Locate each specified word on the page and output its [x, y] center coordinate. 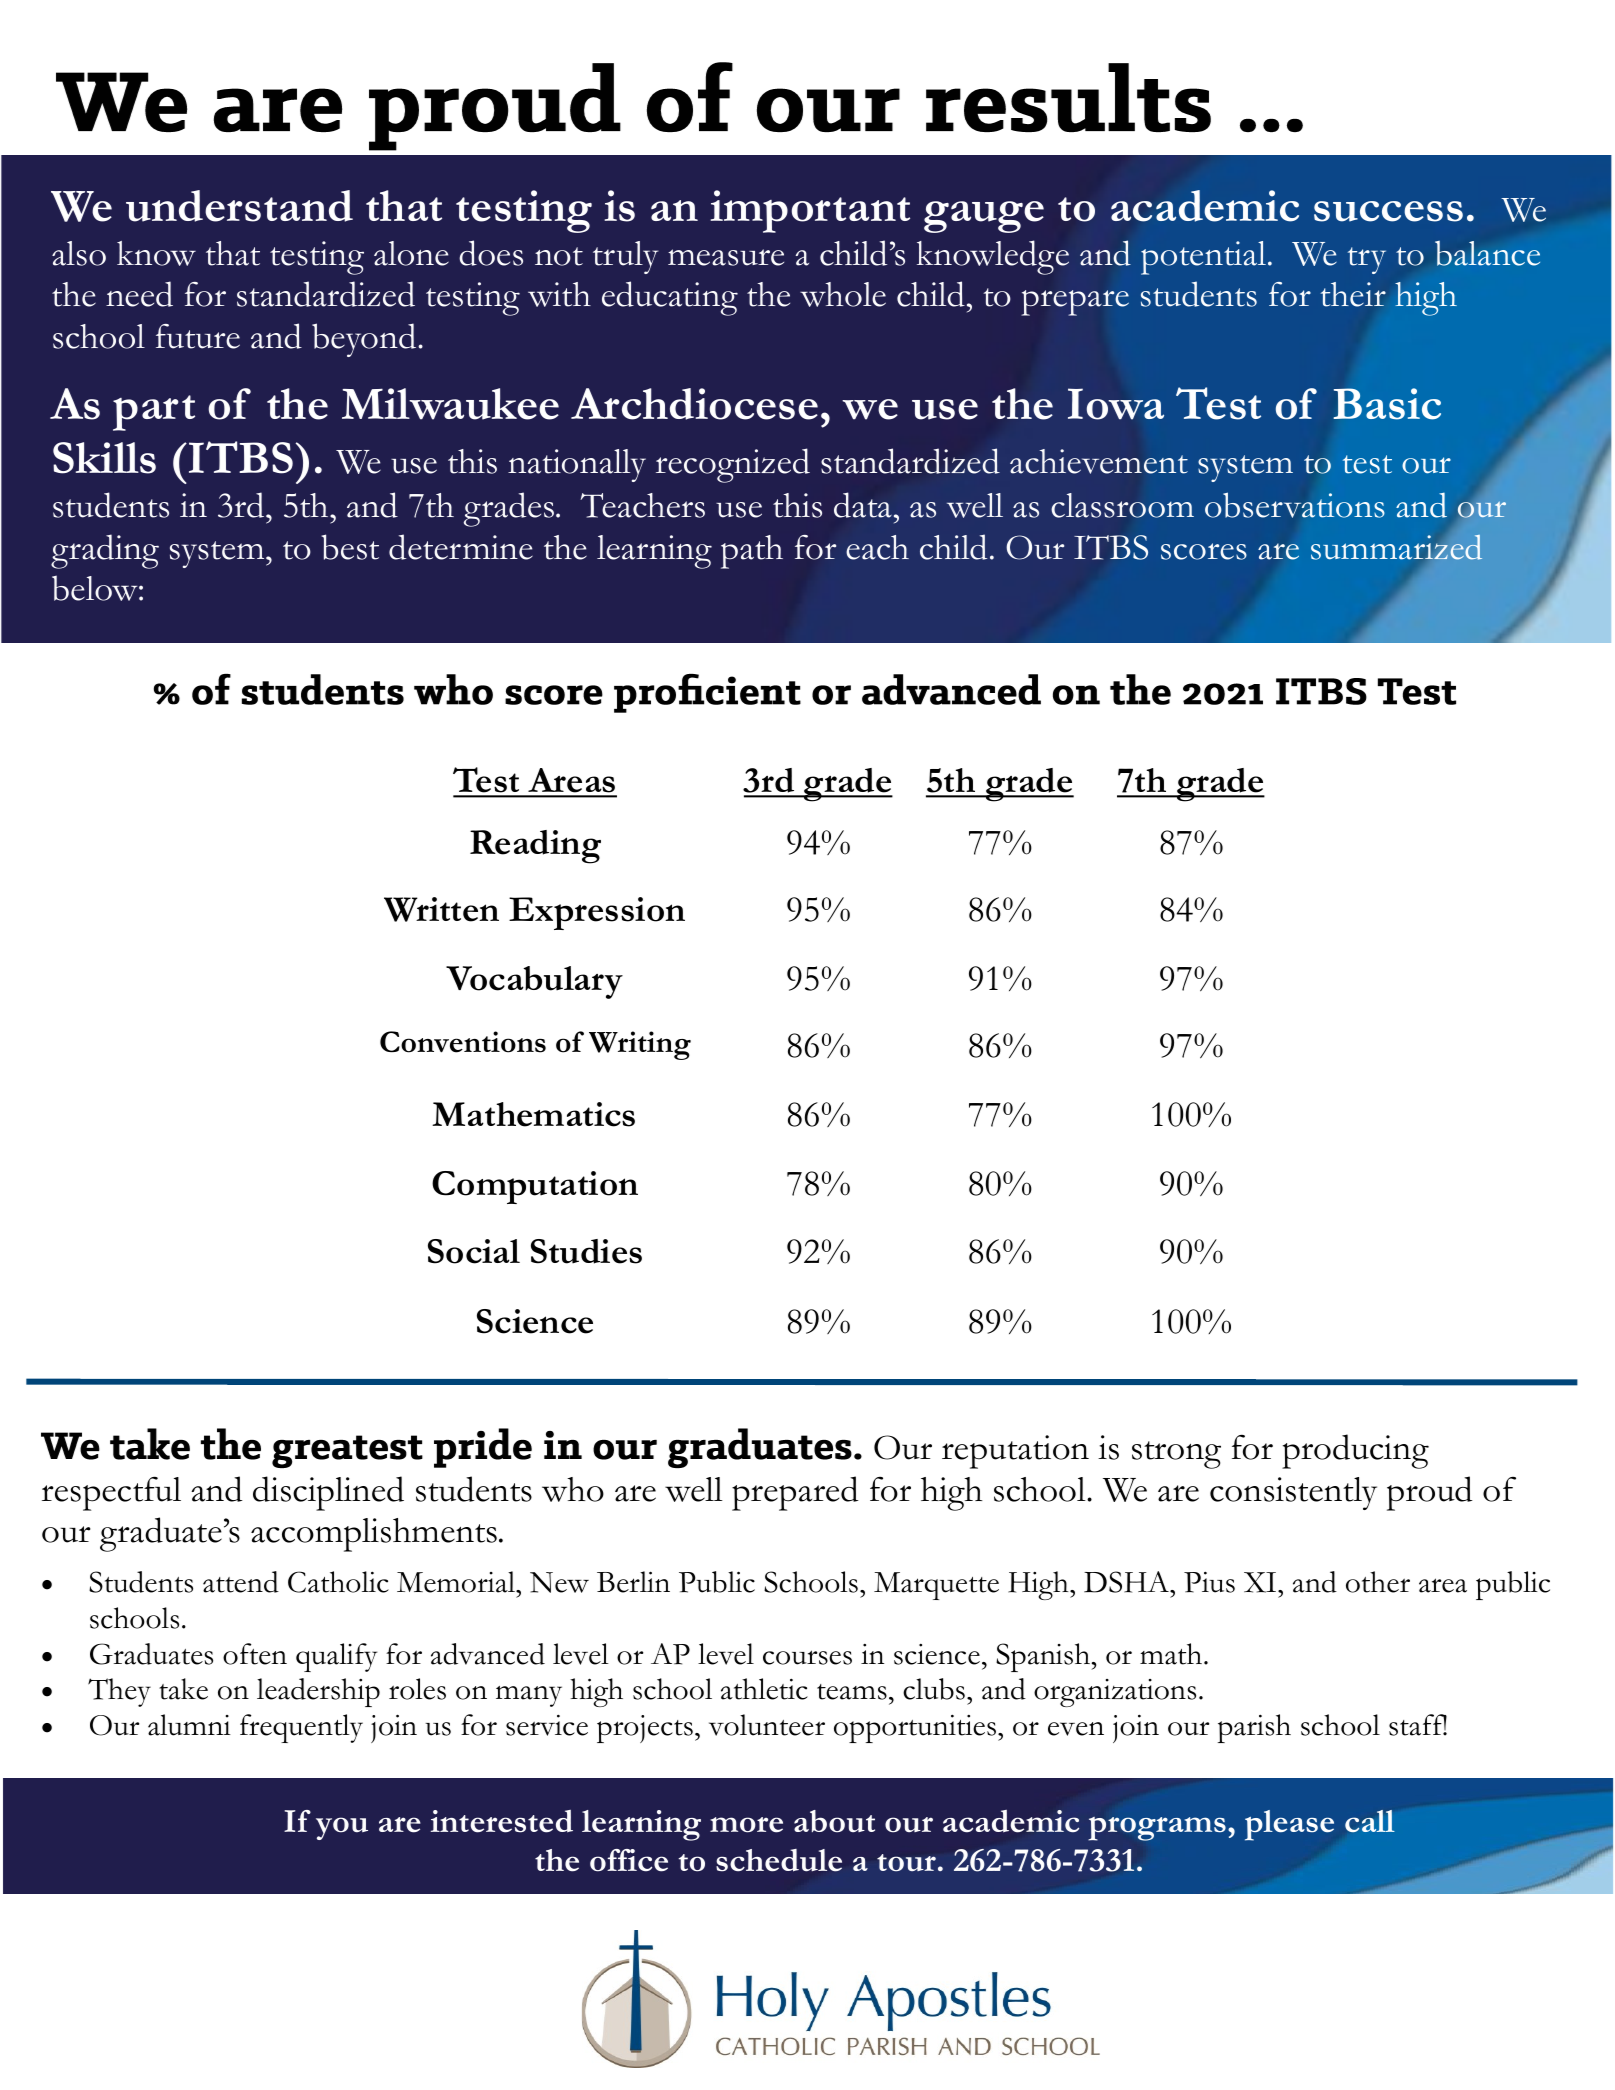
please [1289, 1825]
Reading [535, 847]
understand [239, 206]
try [1367, 260]
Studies [586, 1251]
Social [474, 1251]
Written [441, 909]
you [342, 1828]
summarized [1397, 548]
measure [726, 257]
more [746, 1825]
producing [1355, 1451]
